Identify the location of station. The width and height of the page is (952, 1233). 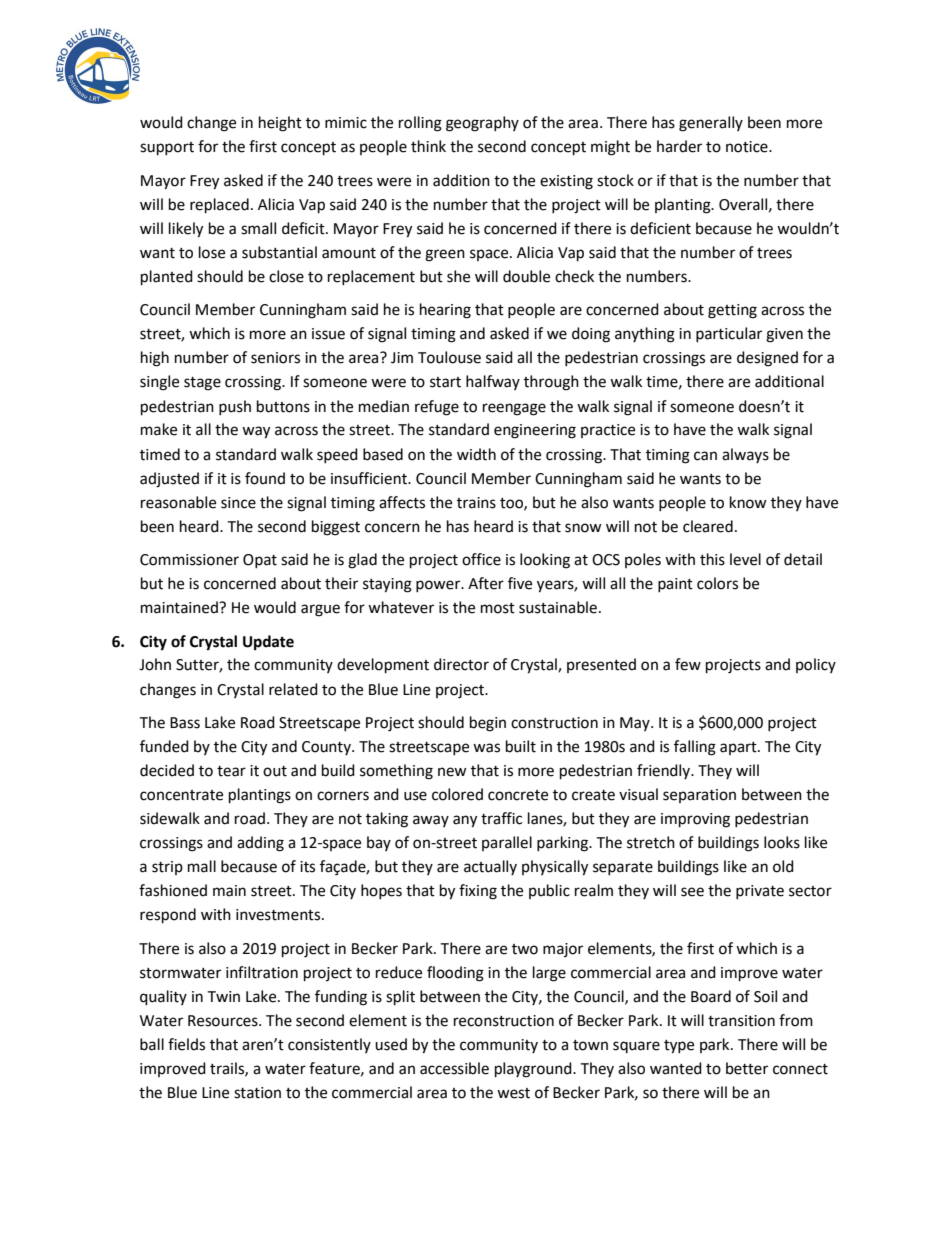
(257, 1093).
